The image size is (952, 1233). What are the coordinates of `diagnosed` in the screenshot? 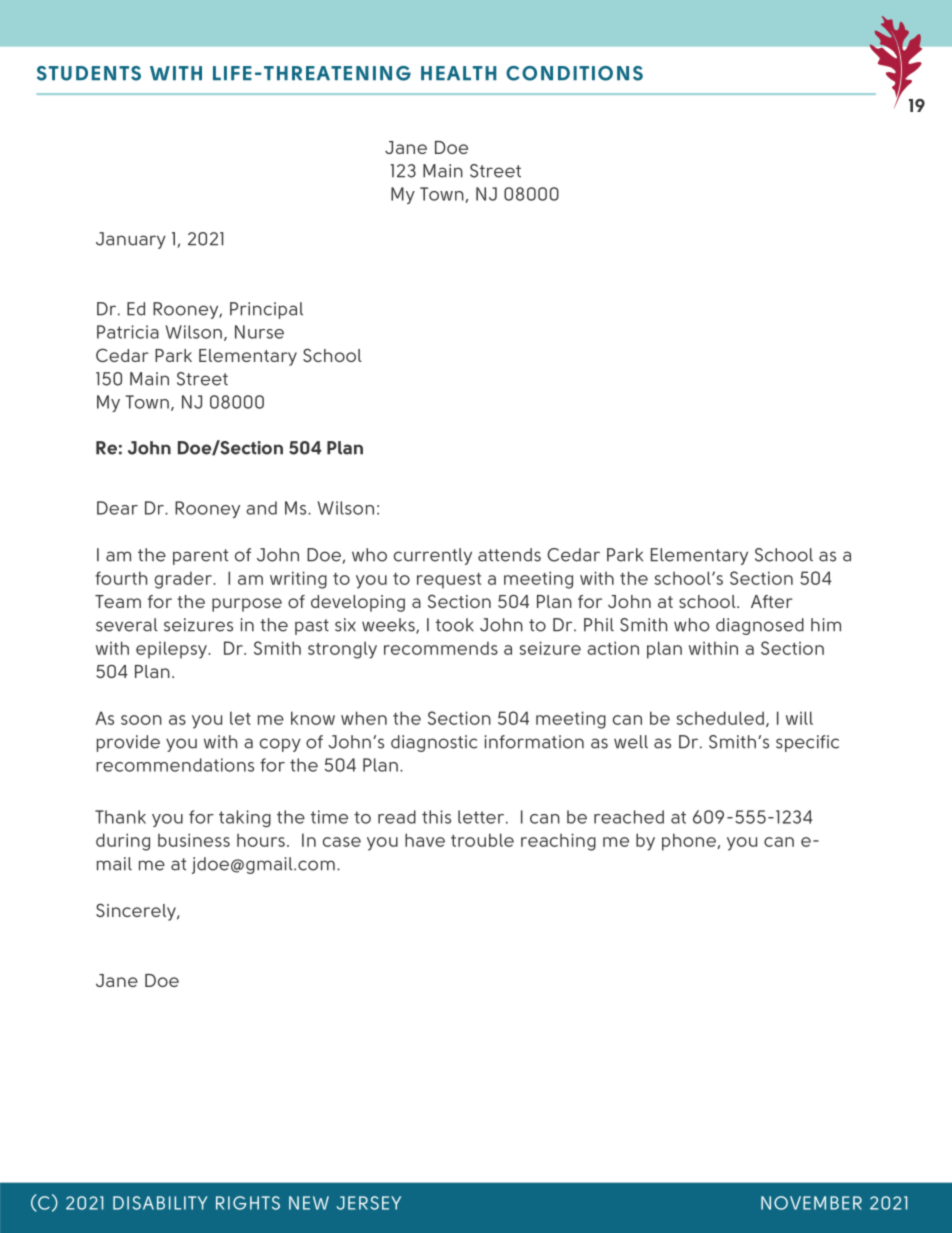 It's located at (760, 626).
